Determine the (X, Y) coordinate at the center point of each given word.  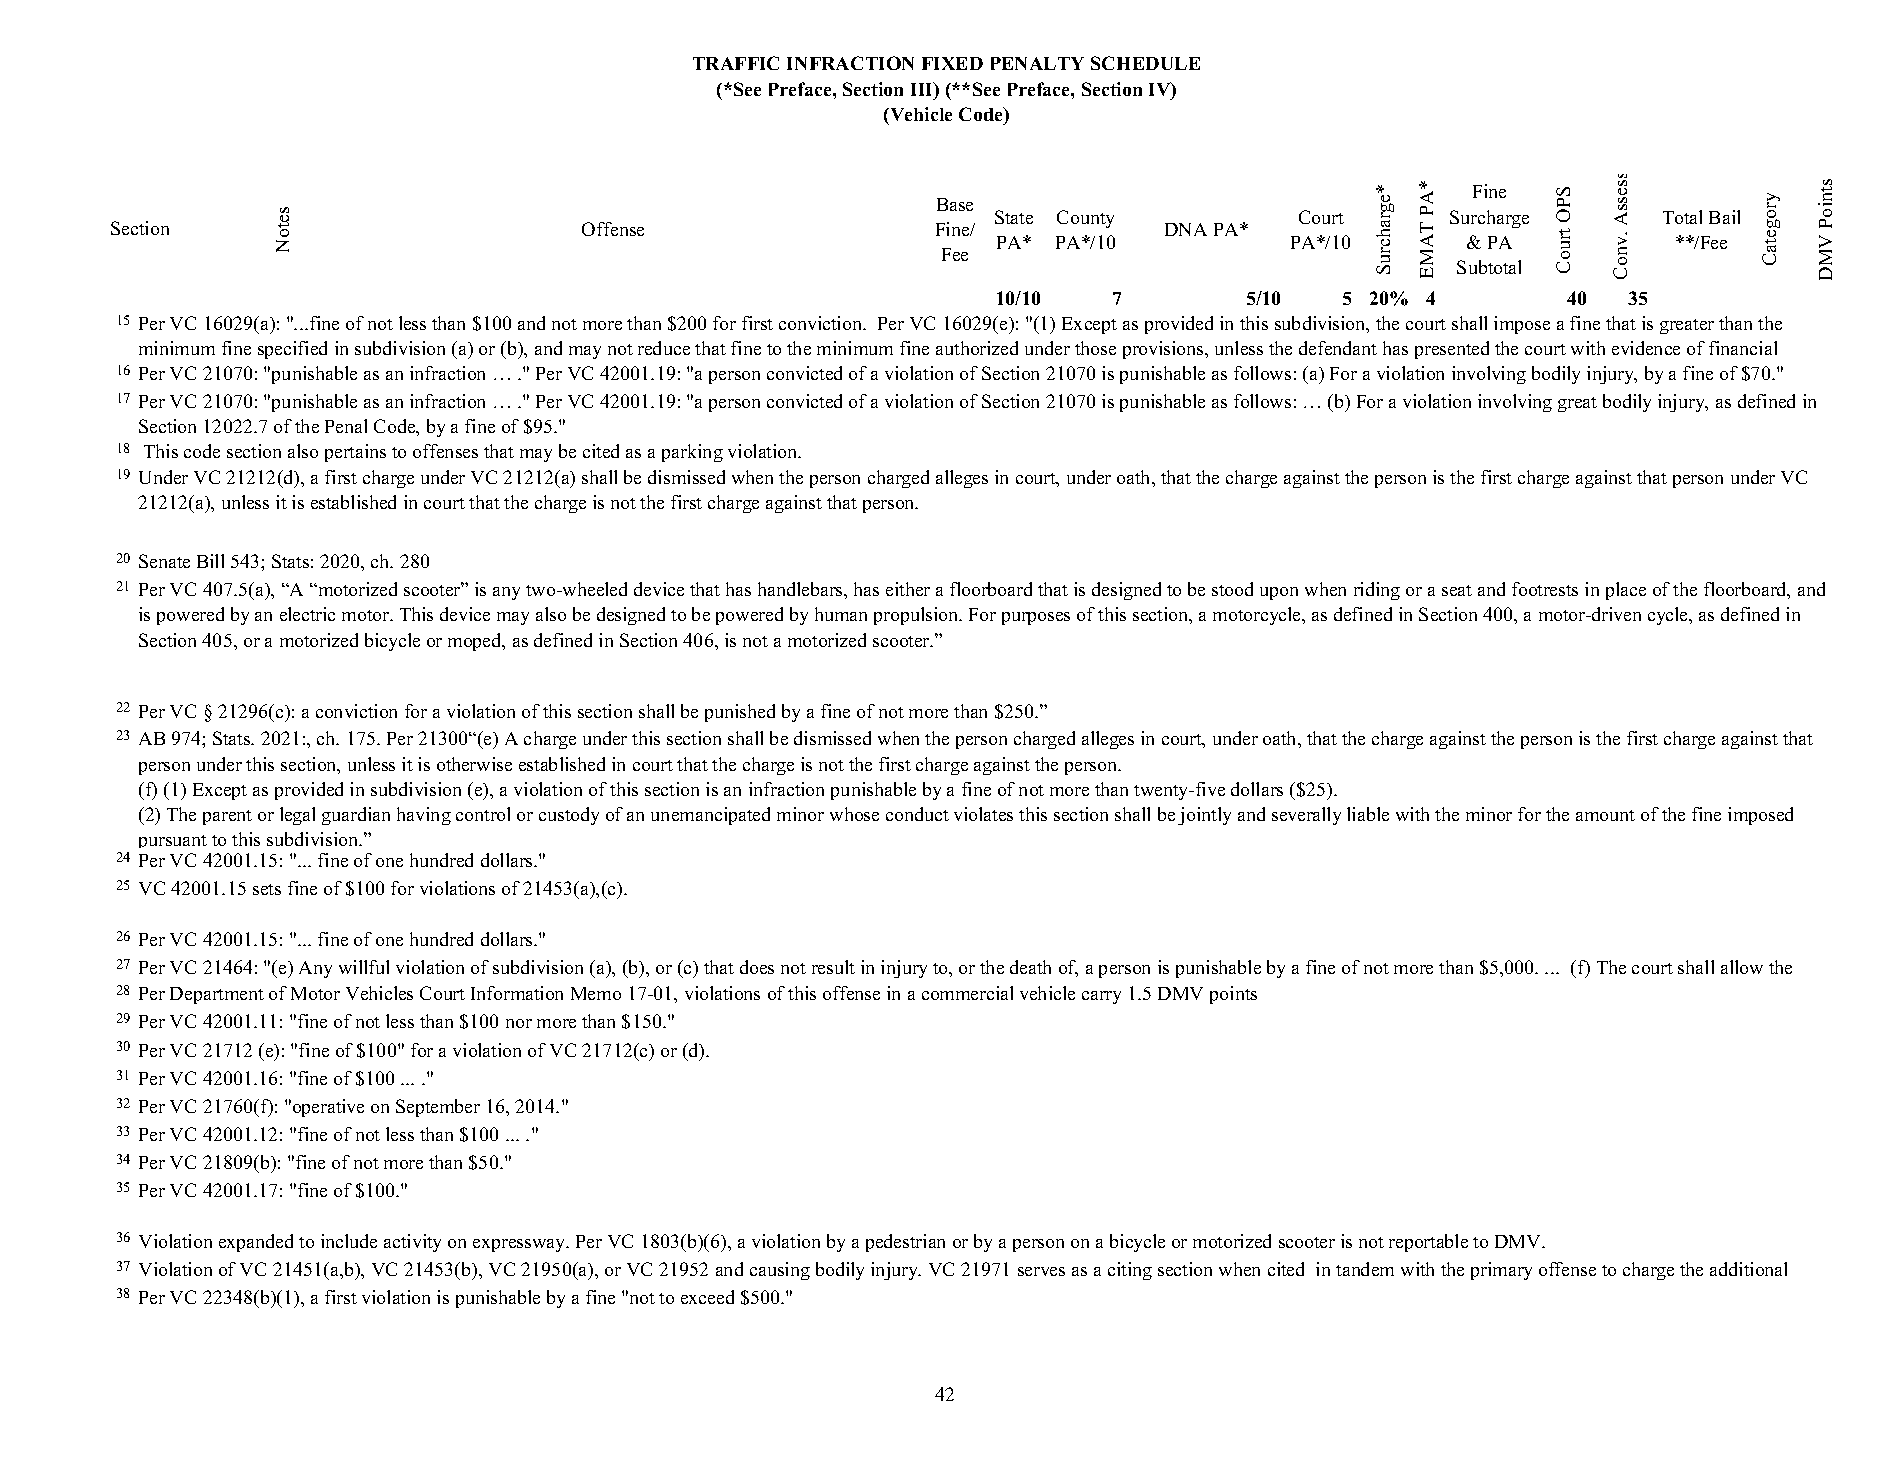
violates (983, 814)
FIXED (952, 63)
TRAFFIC (736, 63)
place (1626, 591)
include (349, 1241)
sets (267, 889)
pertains (355, 453)
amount (1605, 815)
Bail (1724, 217)
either (908, 589)
